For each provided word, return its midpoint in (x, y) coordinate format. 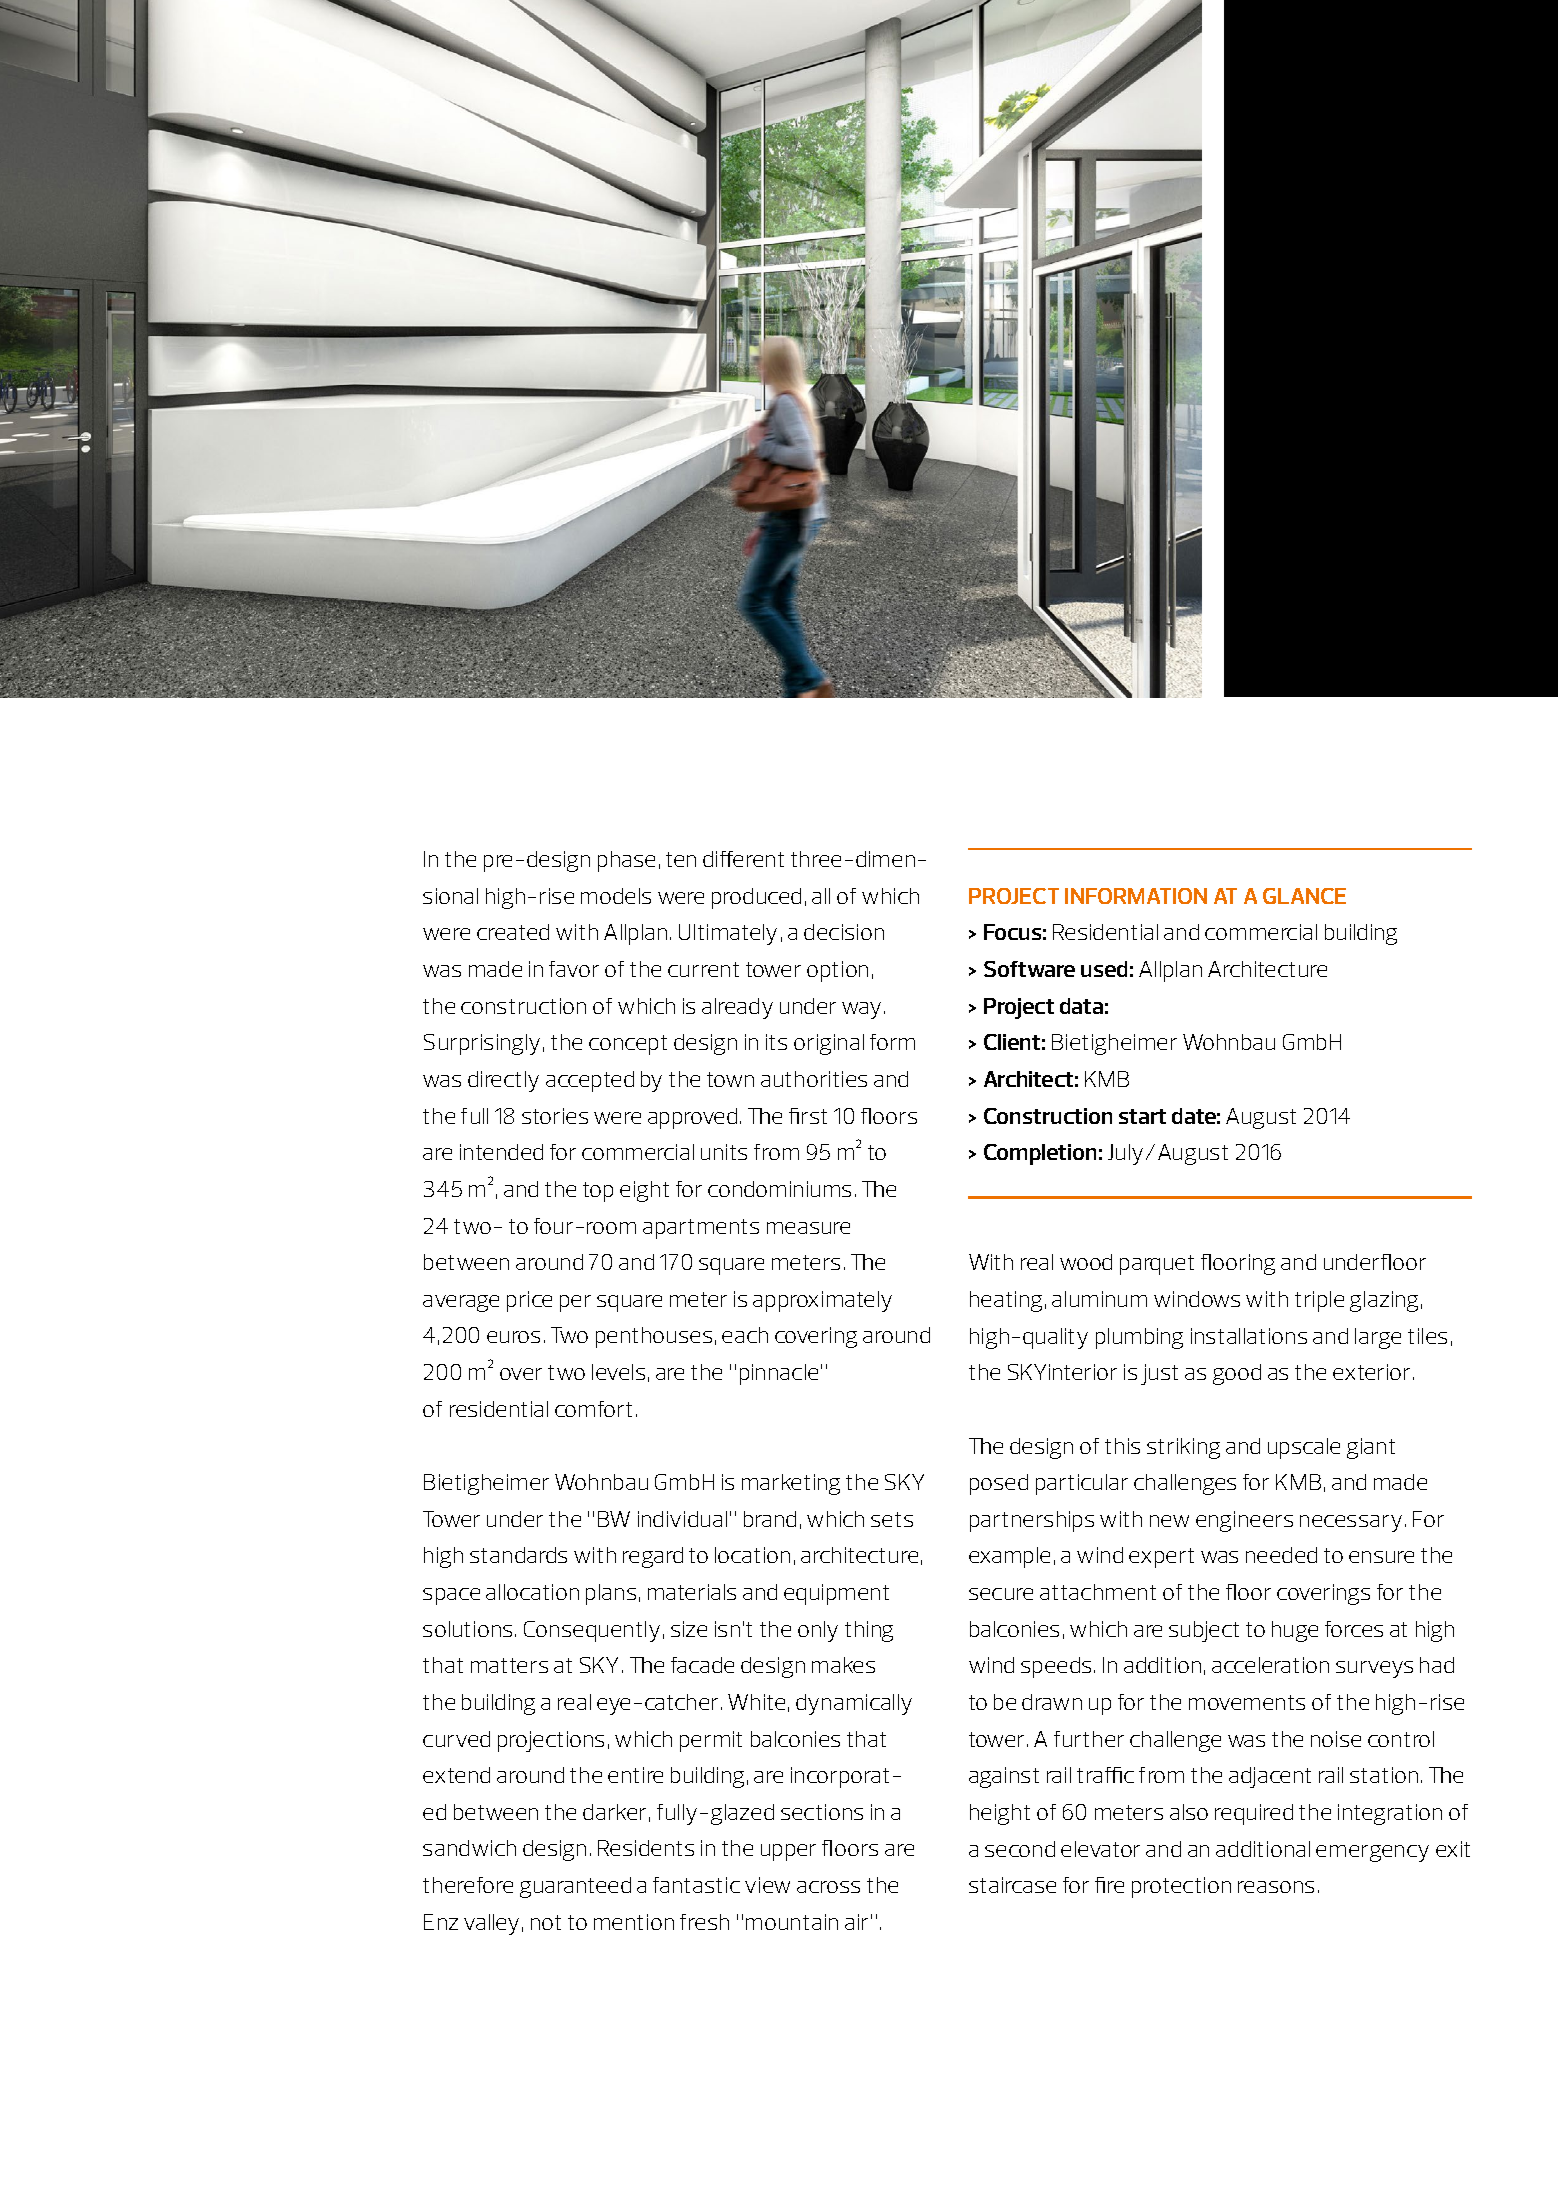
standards (518, 1555)
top (598, 1192)
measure (808, 1228)
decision (844, 932)
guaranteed (575, 1887)
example (1009, 1557)
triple (1319, 1301)
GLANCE (1304, 896)
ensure (1381, 1557)
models (616, 896)
